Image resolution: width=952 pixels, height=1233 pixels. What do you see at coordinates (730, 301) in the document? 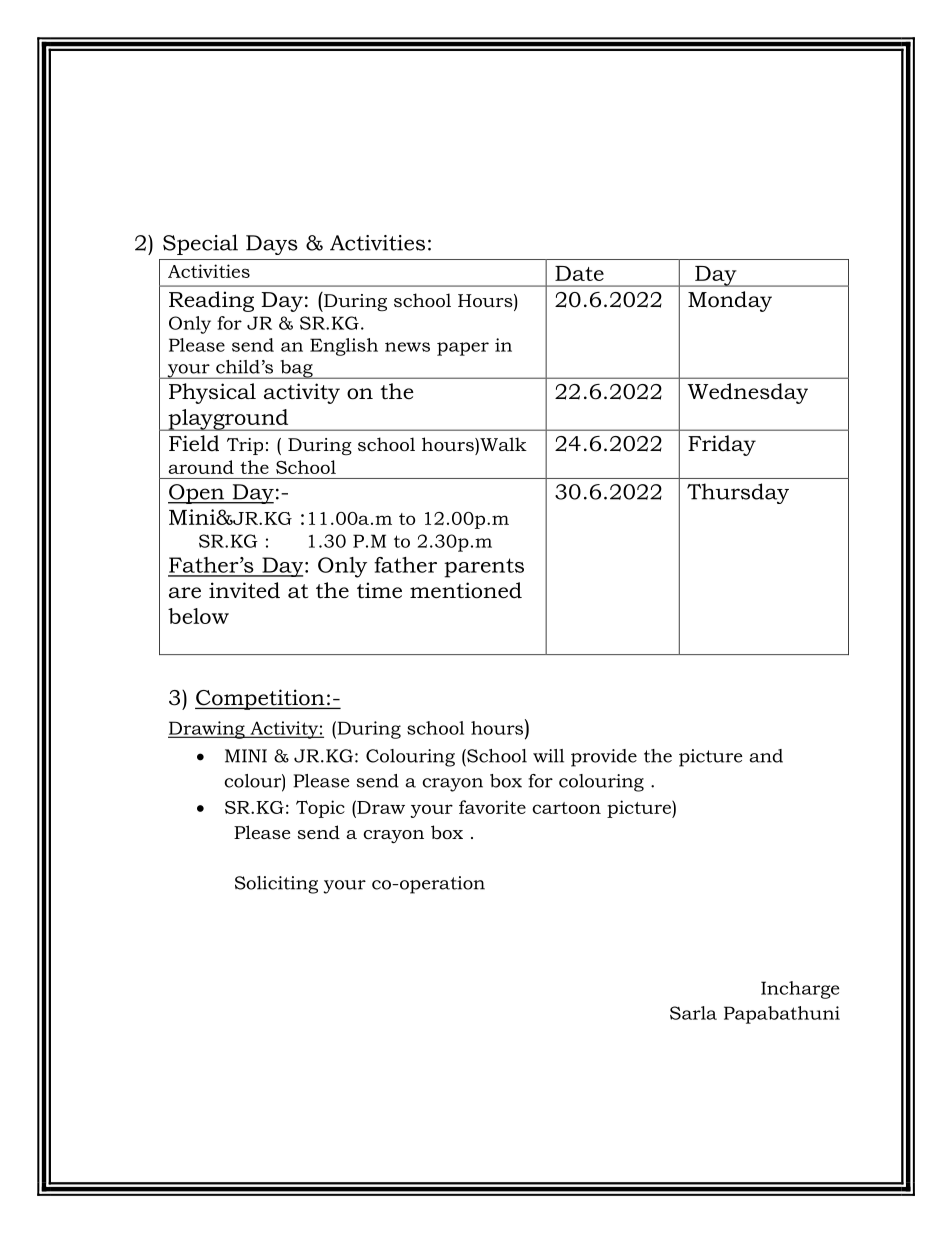
I see `Monday` at bounding box center [730, 301].
